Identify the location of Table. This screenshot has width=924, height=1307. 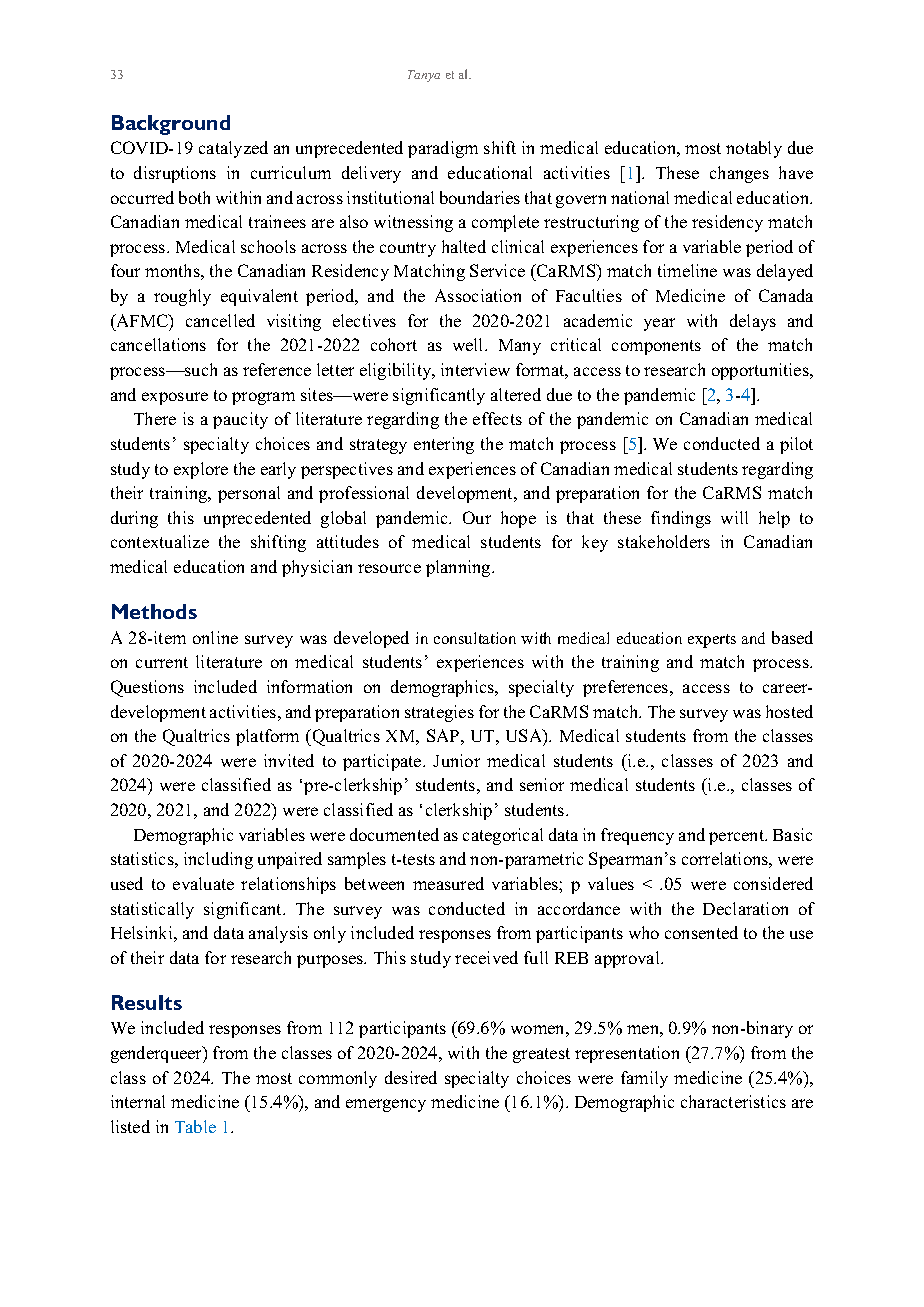
(195, 1126).
